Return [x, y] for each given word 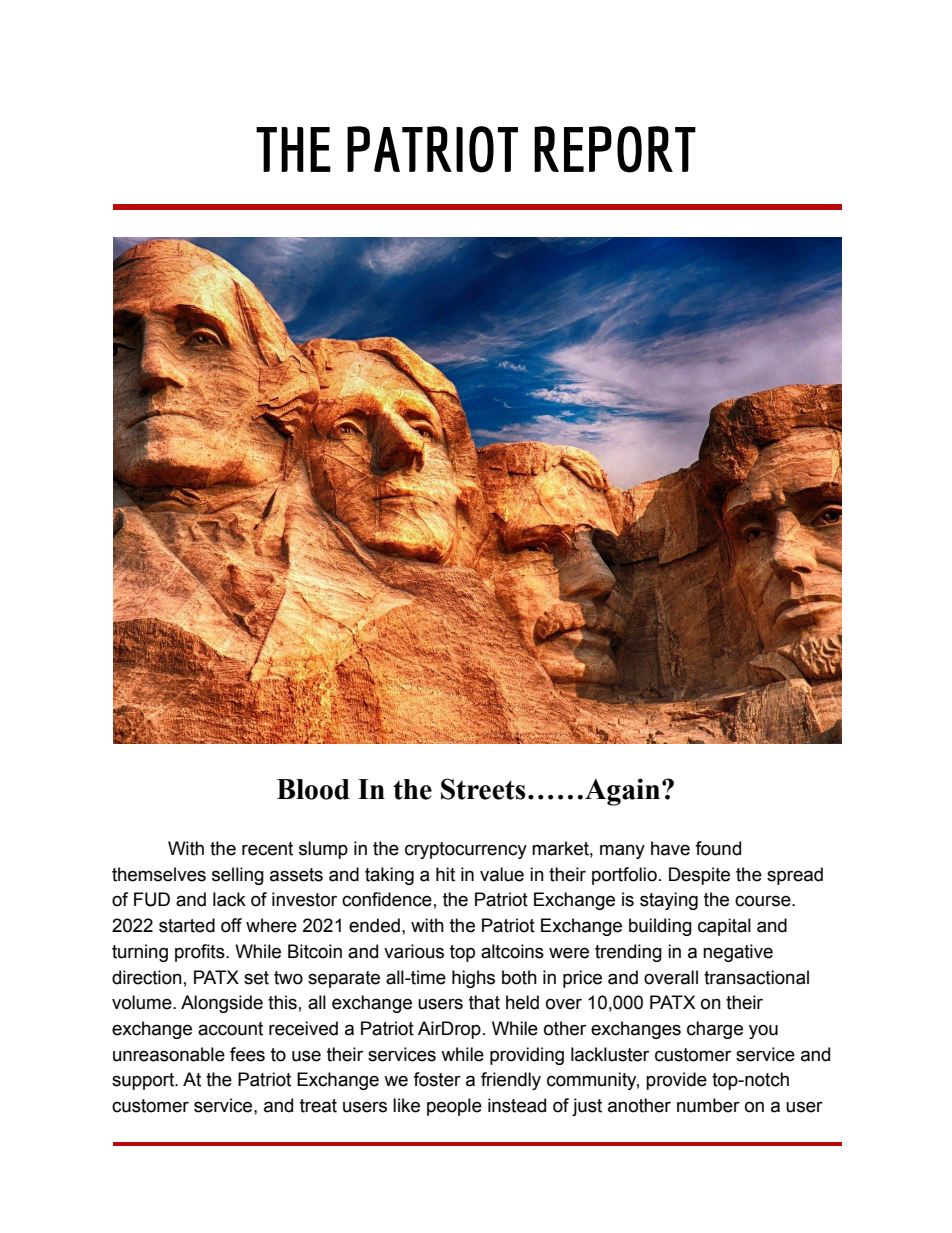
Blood [313, 789]
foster [437, 1079]
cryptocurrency [466, 850]
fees [247, 1054]
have [670, 848]
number [708, 1105]
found [718, 848]
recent [267, 849]
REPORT [615, 149]
